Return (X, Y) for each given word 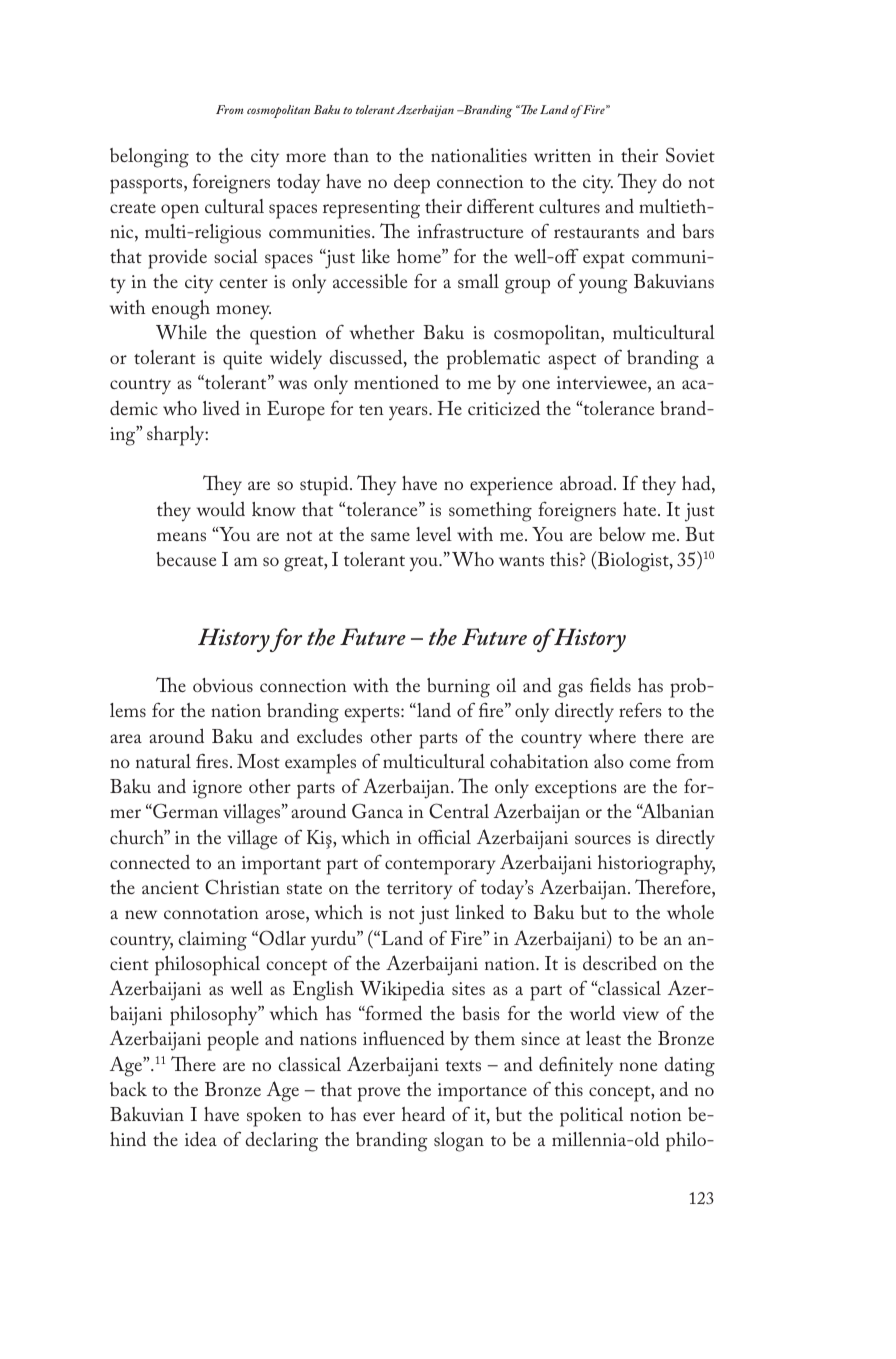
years (409, 413)
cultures (569, 206)
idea (201, 1138)
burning (458, 688)
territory (420, 890)
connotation (211, 912)
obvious (223, 685)
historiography (656, 865)
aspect (572, 362)
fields (610, 684)
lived (221, 408)
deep (412, 183)
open (180, 211)
